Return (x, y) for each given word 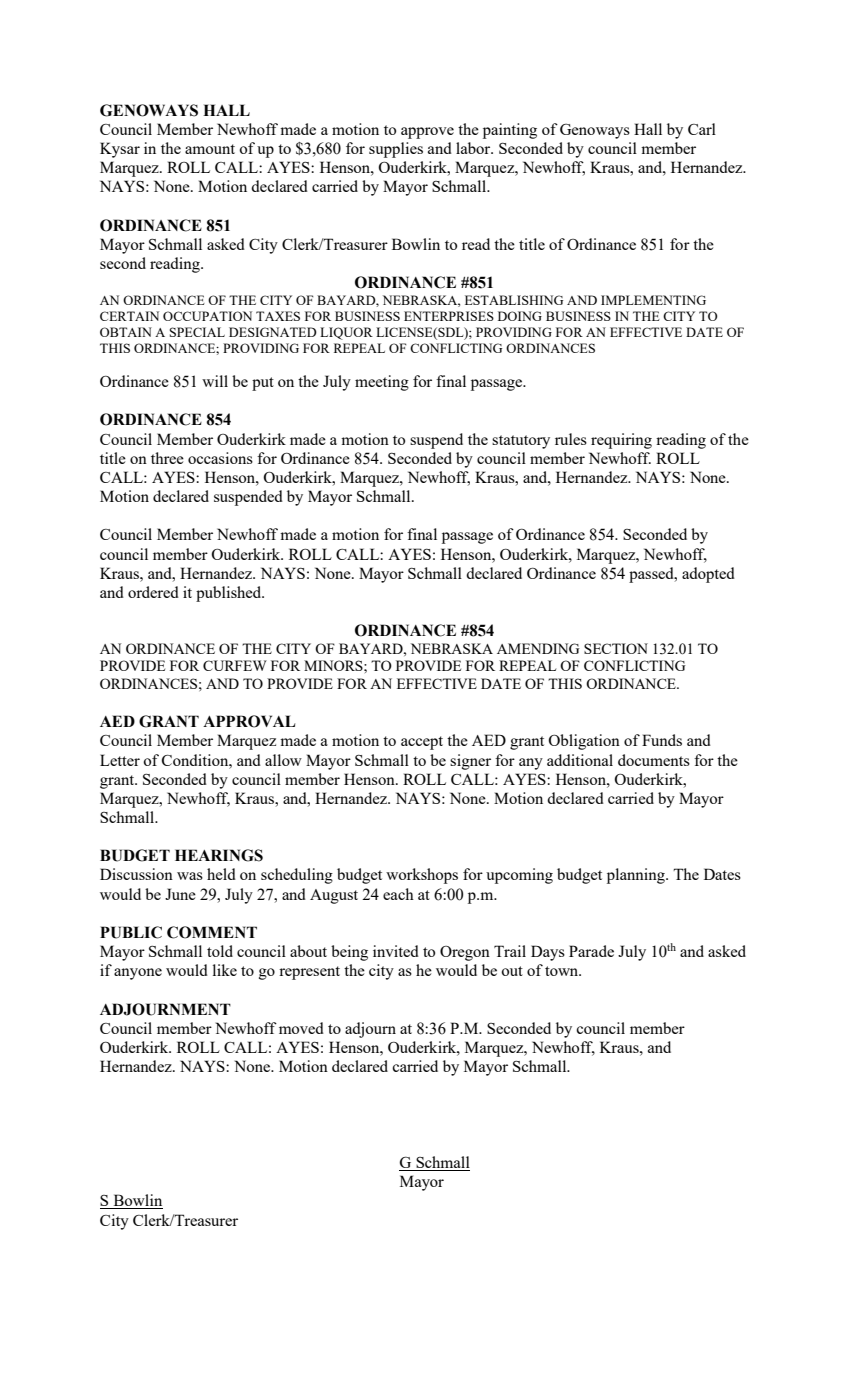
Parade (591, 951)
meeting (382, 383)
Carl (702, 129)
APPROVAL (249, 721)
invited (396, 951)
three (167, 458)
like (225, 970)
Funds (662, 740)
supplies (396, 150)
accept (422, 743)
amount (210, 149)
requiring (621, 441)
